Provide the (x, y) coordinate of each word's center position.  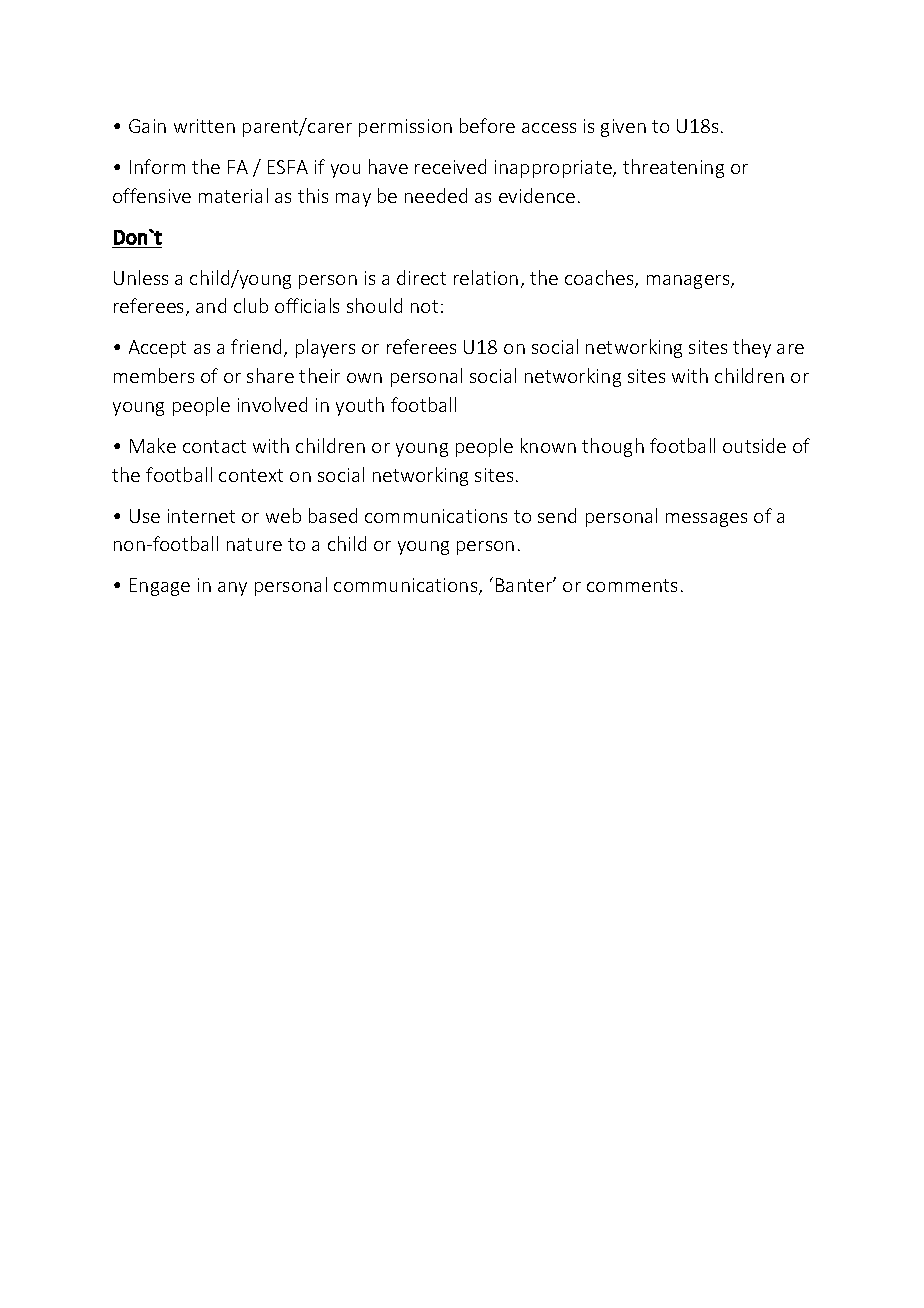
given (623, 128)
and (211, 305)
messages (706, 520)
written (204, 126)
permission (405, 128)
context (251, 475)
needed (436, 195)
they (752, 348)
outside (754, 445)
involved (272, 404)
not (424, 306)
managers (689, 282)
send (557, 515)
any (232, 589)
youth (360, 406)
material (233, 195)
